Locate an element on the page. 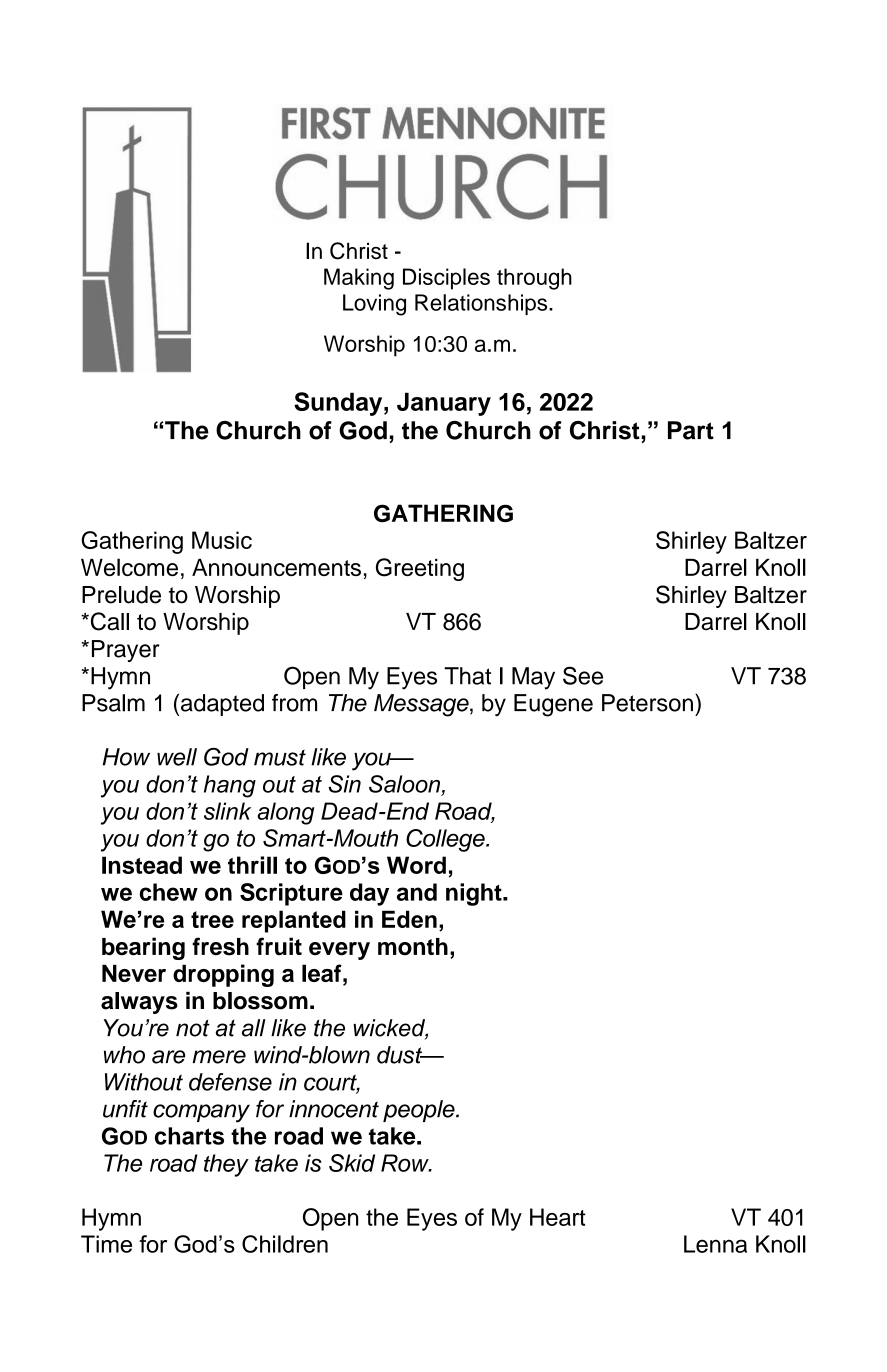 The height and width of the image is (1372, 887). Instead is located at coordinates (142, 865).
